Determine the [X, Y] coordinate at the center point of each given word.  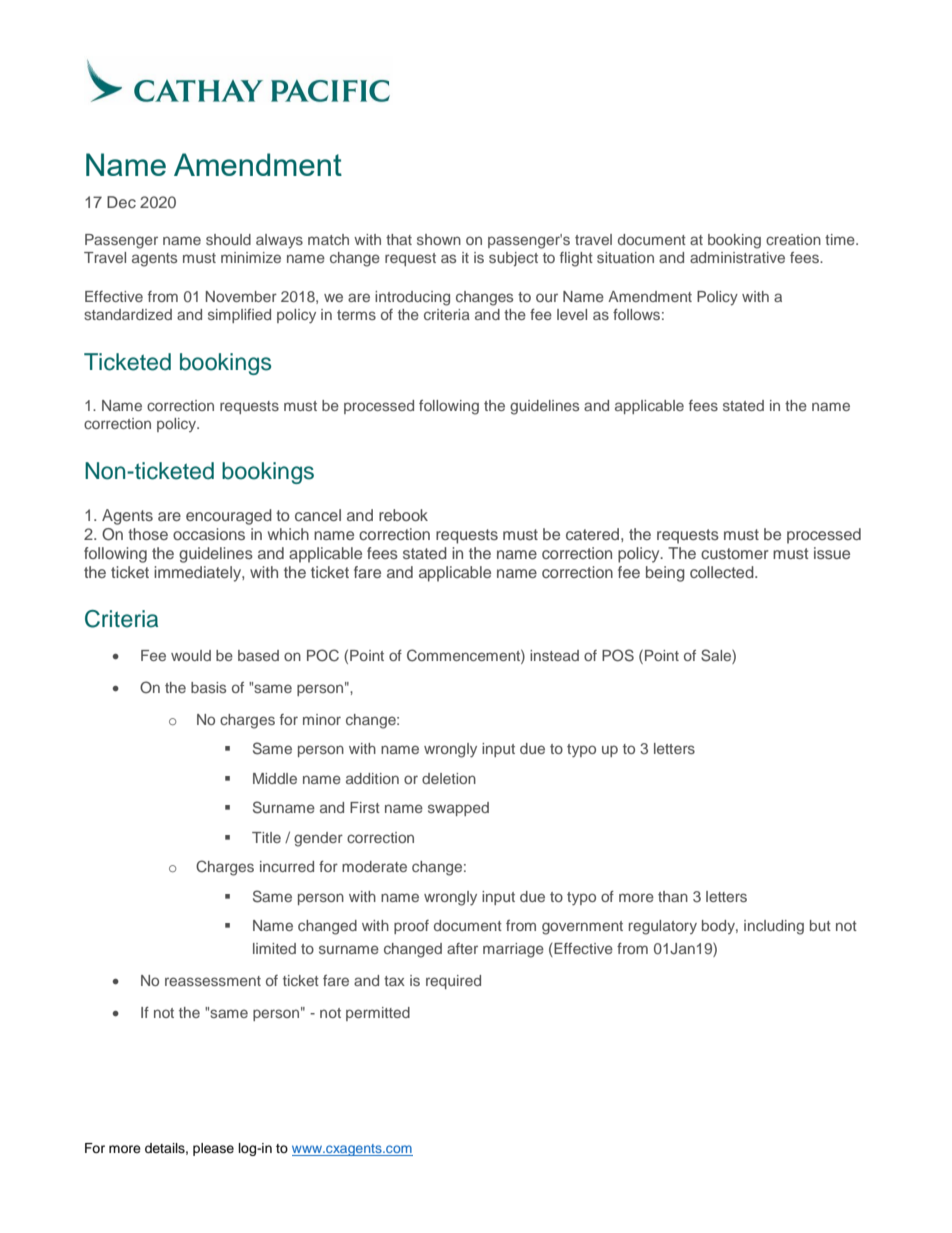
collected [723, 572]
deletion [449, 778]
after [462, 948]
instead [554, 655]
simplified [239, 316]
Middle [275, 778]
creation [793, 239]
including [774, 927]
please [213, 1149]
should [228, 239]
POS [618, 655]
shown [439, 239]
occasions [209, 534]
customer [735, 553]
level [572, 314]
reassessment [213, 981]
